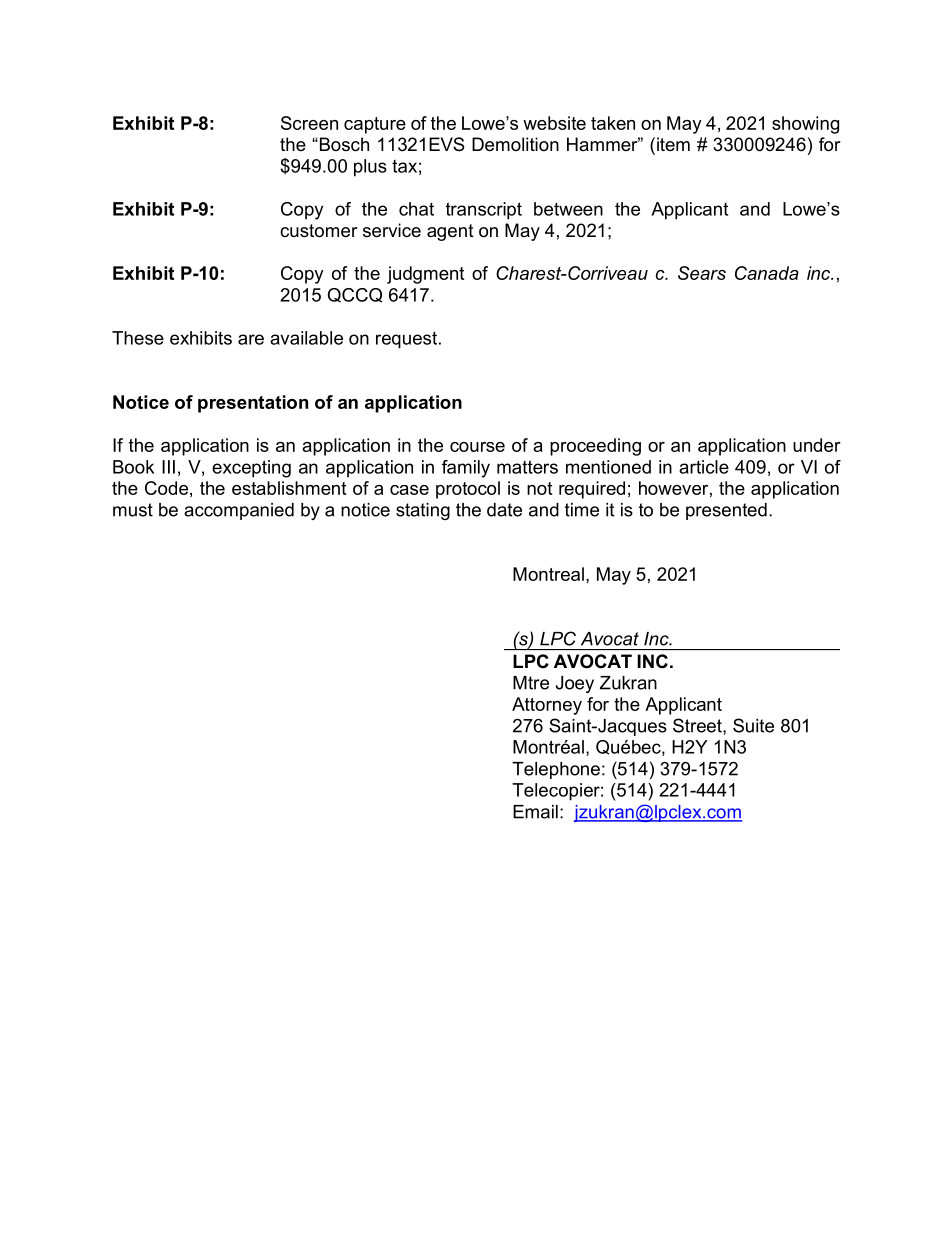  I want to click on Suite, so click(753, 725).
